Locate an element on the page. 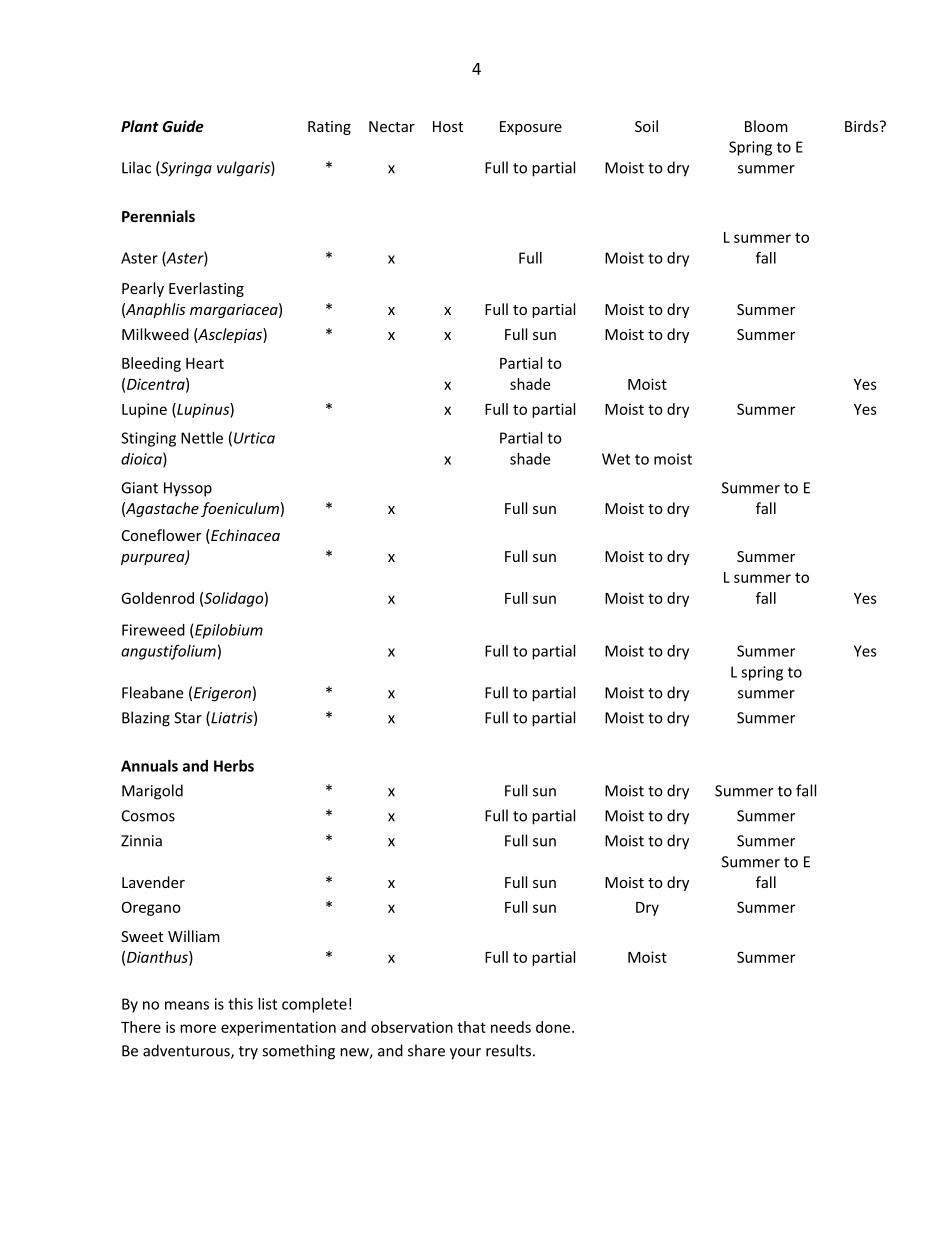 This page has width=952, height=1233. more is located at coordinates (198, 1028).
